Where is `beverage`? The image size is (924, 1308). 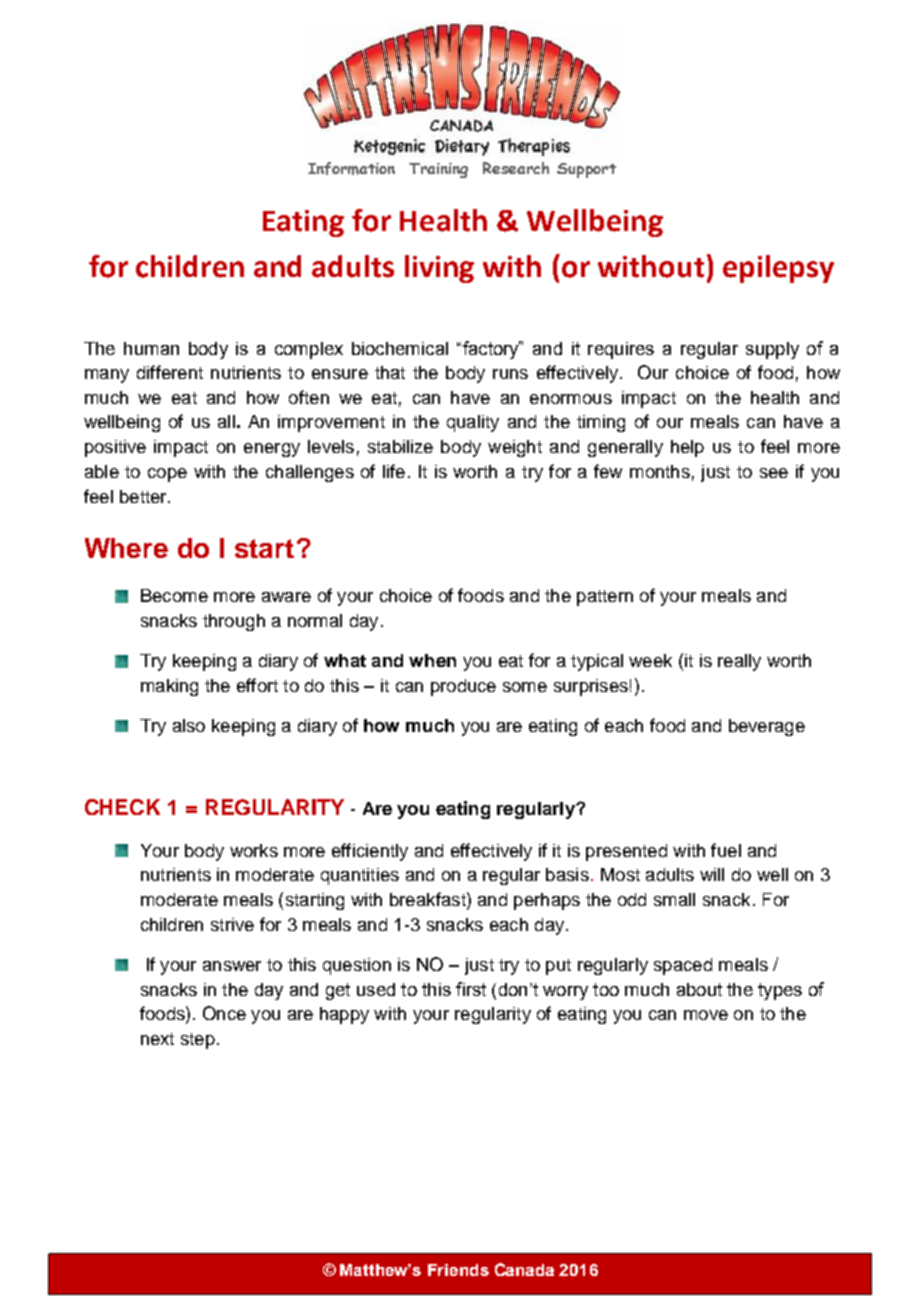 beverage is located at coordinates (767, 727).
